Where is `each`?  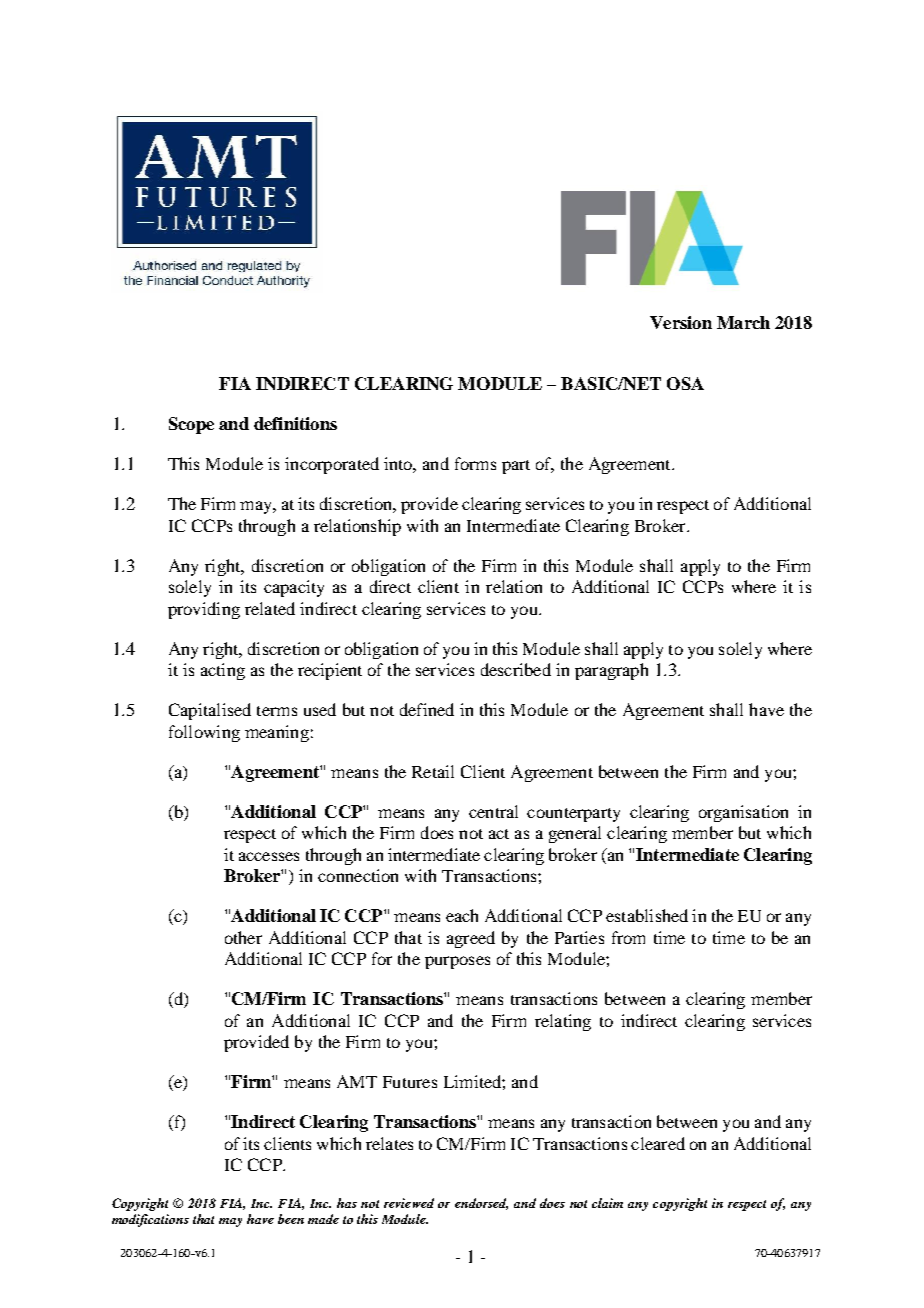 each is located at coordinates (462, 915).
